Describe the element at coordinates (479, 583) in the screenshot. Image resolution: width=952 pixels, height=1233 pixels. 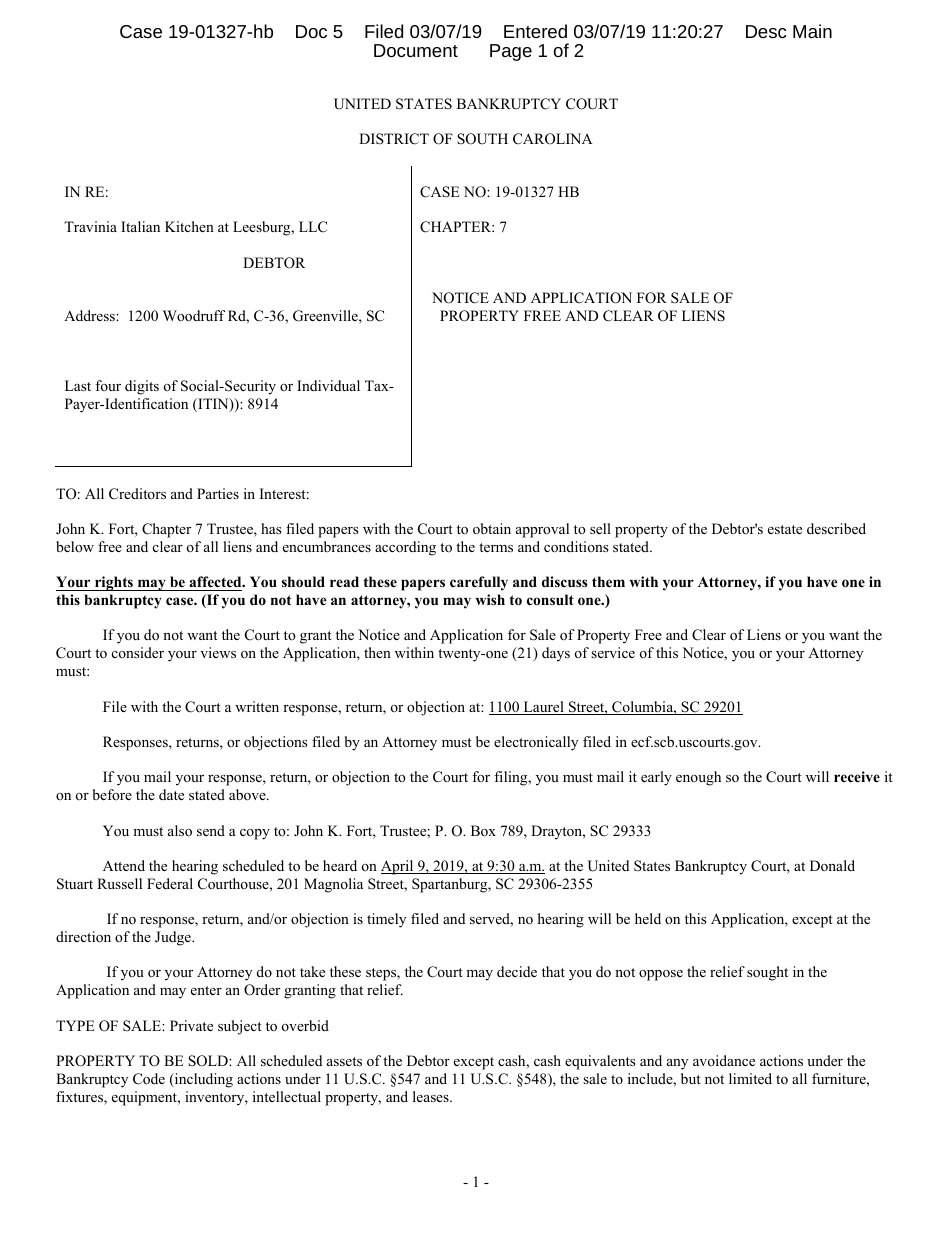
I see `carefully` at that location.
